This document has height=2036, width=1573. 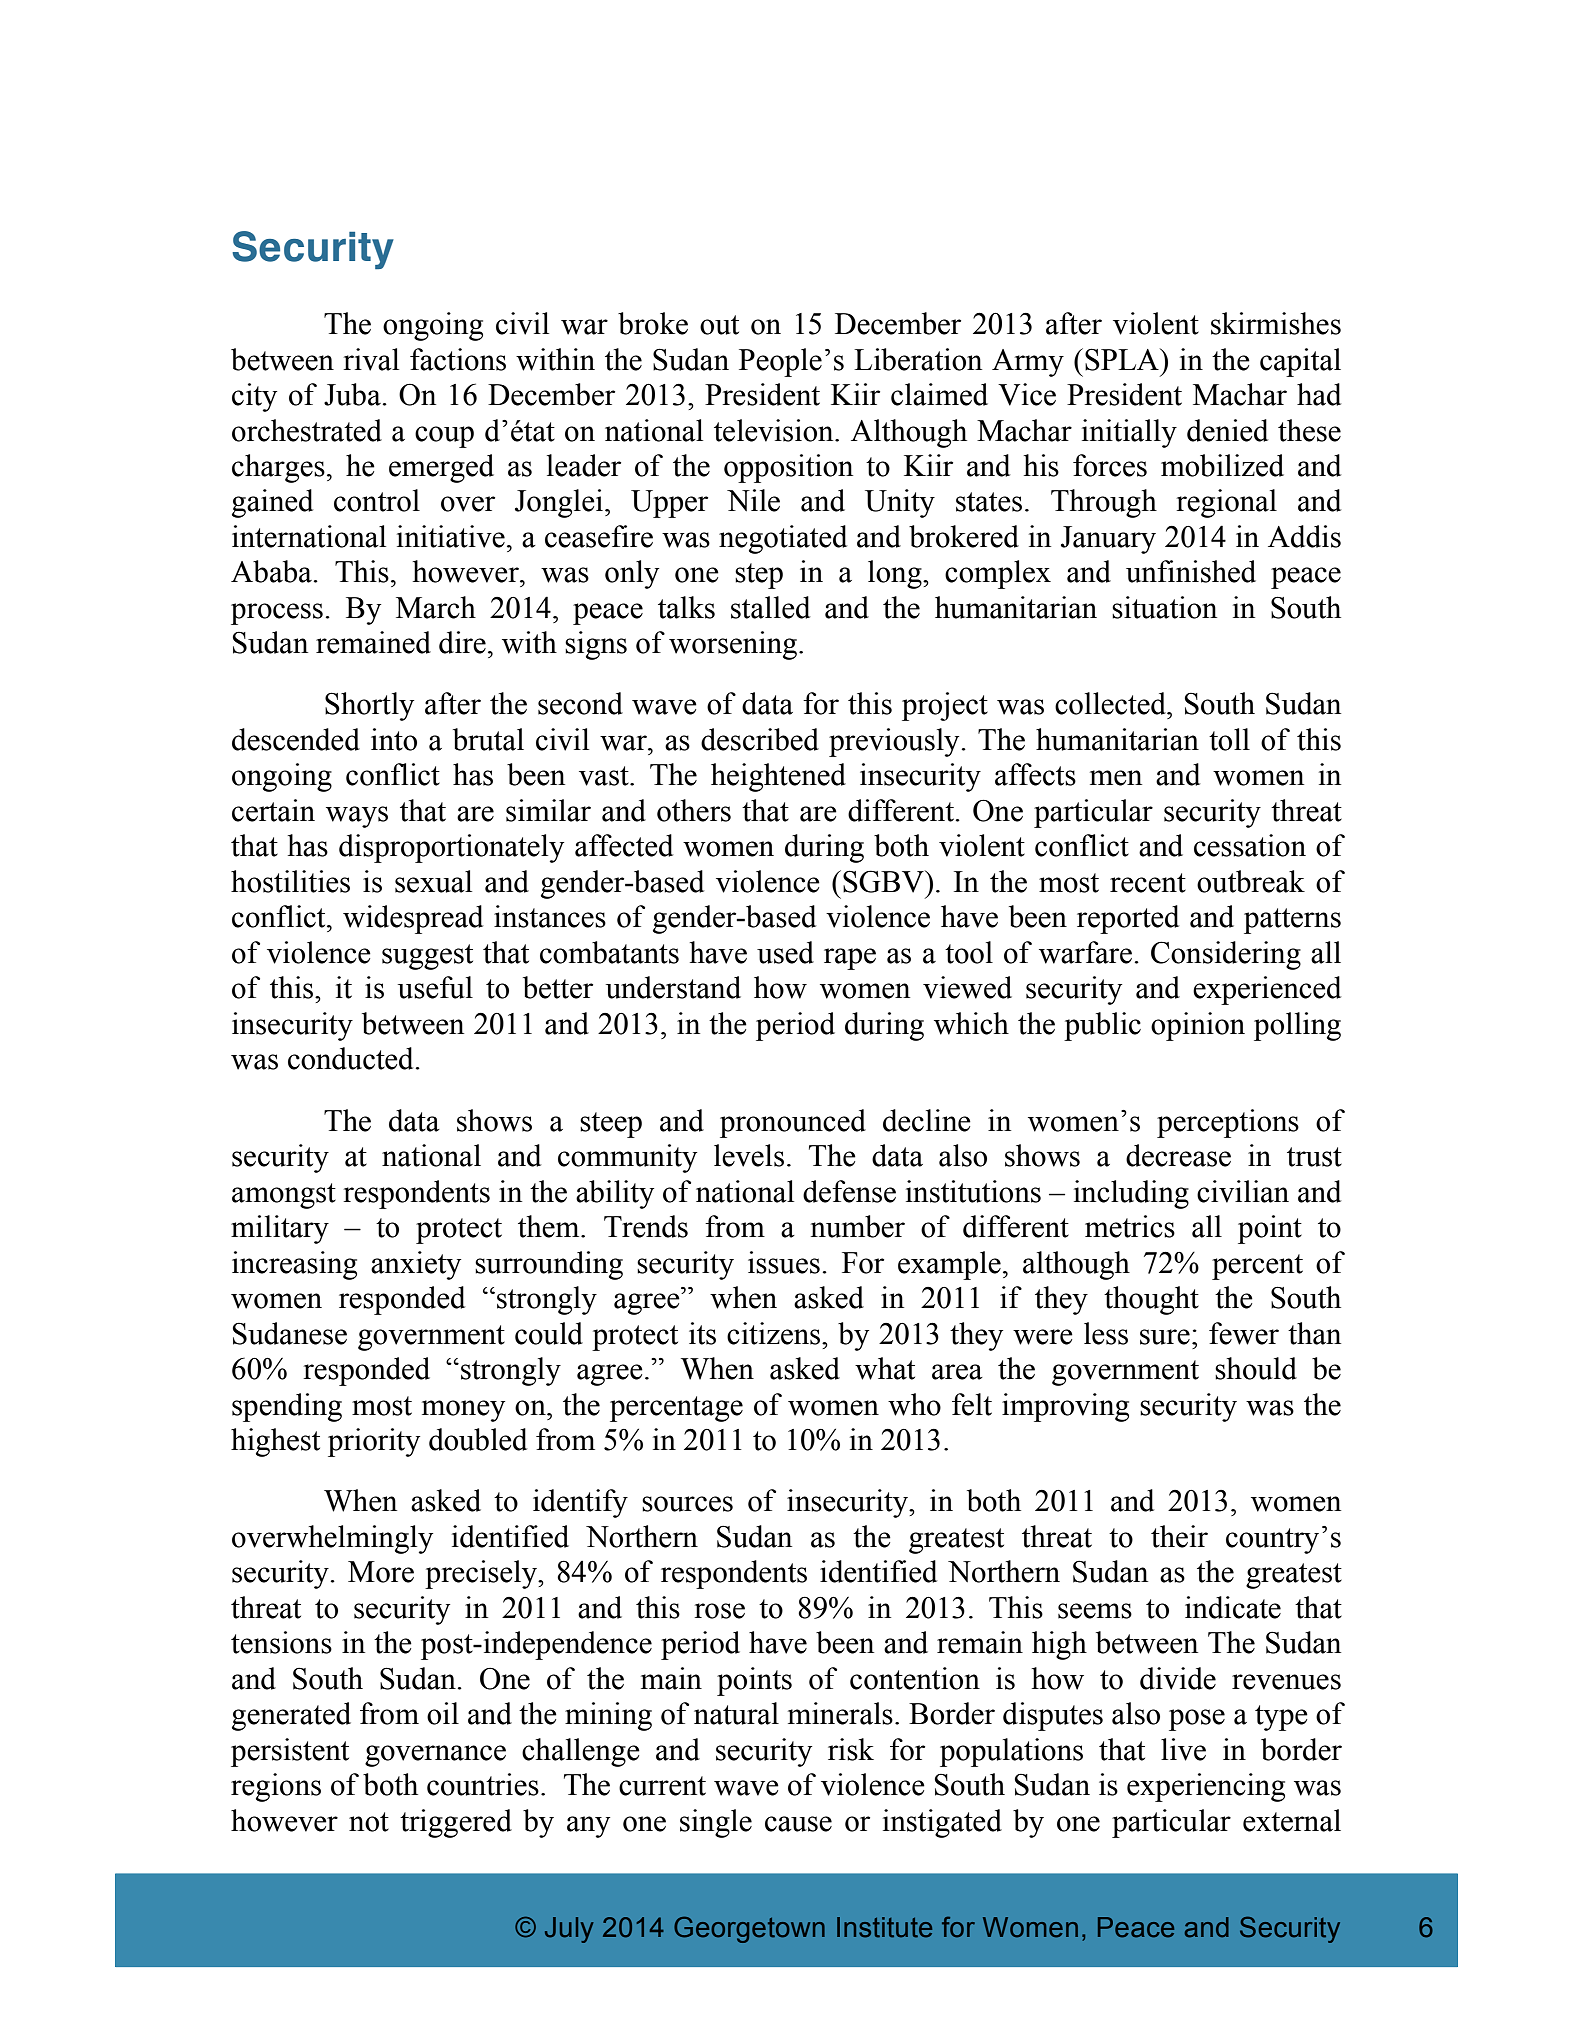 I want to click on sources, so click(x=687, y=1504).
